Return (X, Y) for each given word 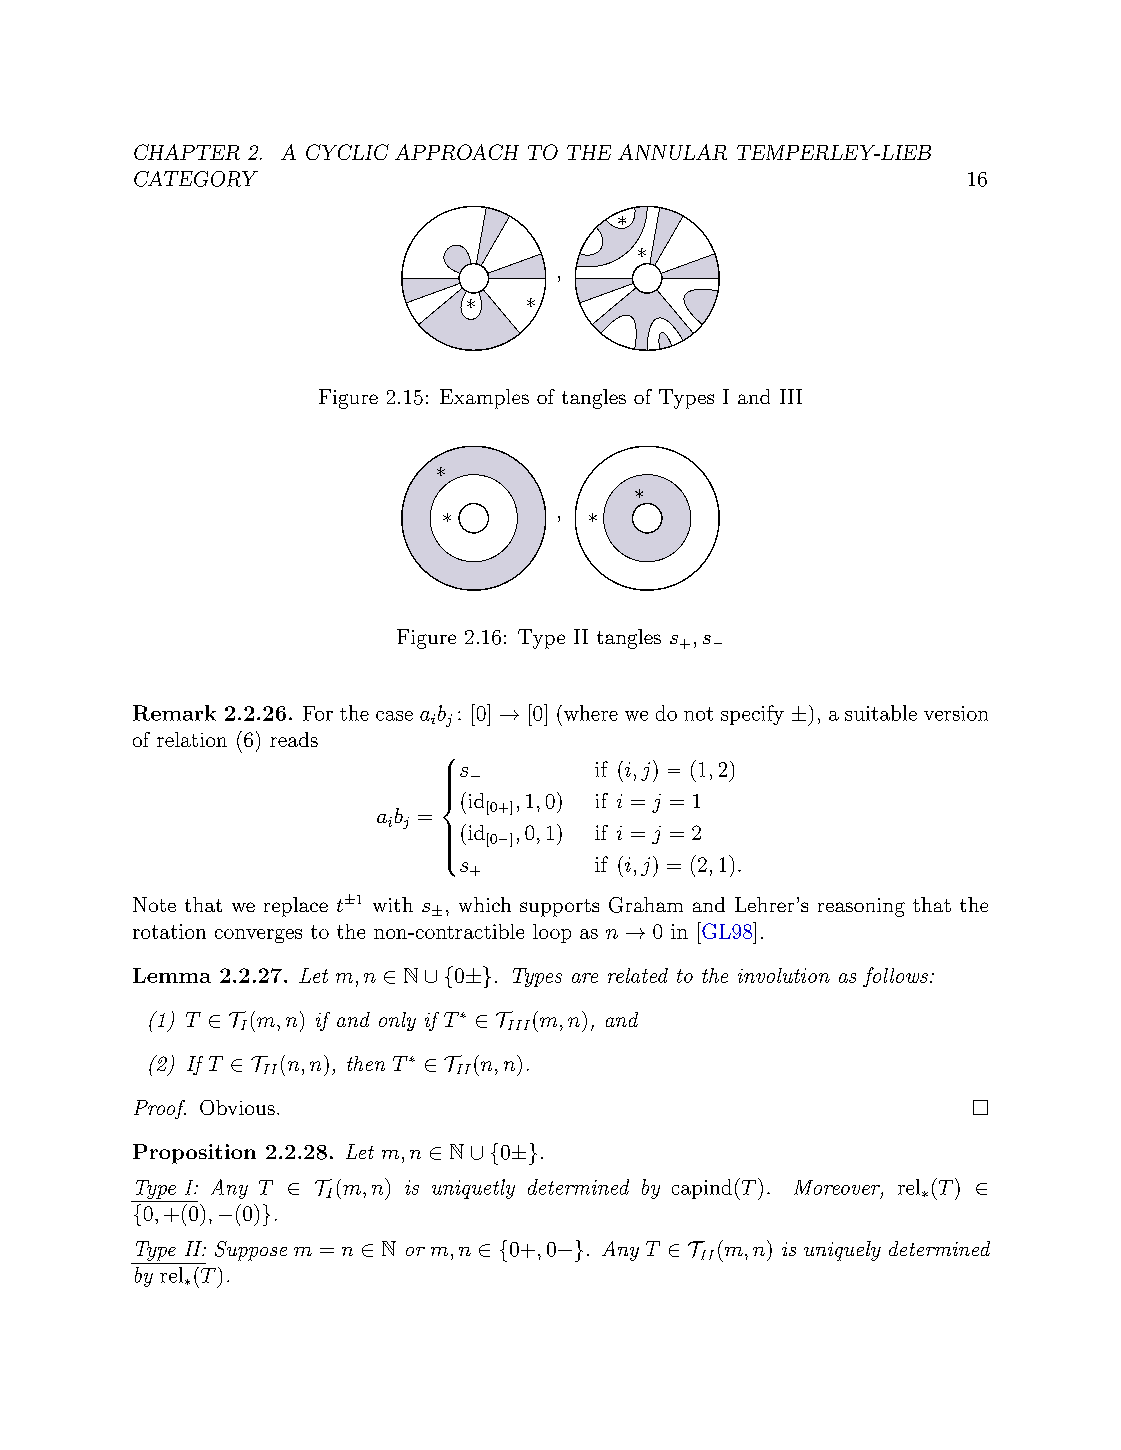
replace (296, 907)
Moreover (838, 1188)
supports (559, 908)
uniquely (842, 1251)
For (318, 713)
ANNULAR (672, 152)
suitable (881, 713)
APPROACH (457, 152)
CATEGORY (196, 179)
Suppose (251, 1251)
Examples (484, 399)
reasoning (861, 907)
